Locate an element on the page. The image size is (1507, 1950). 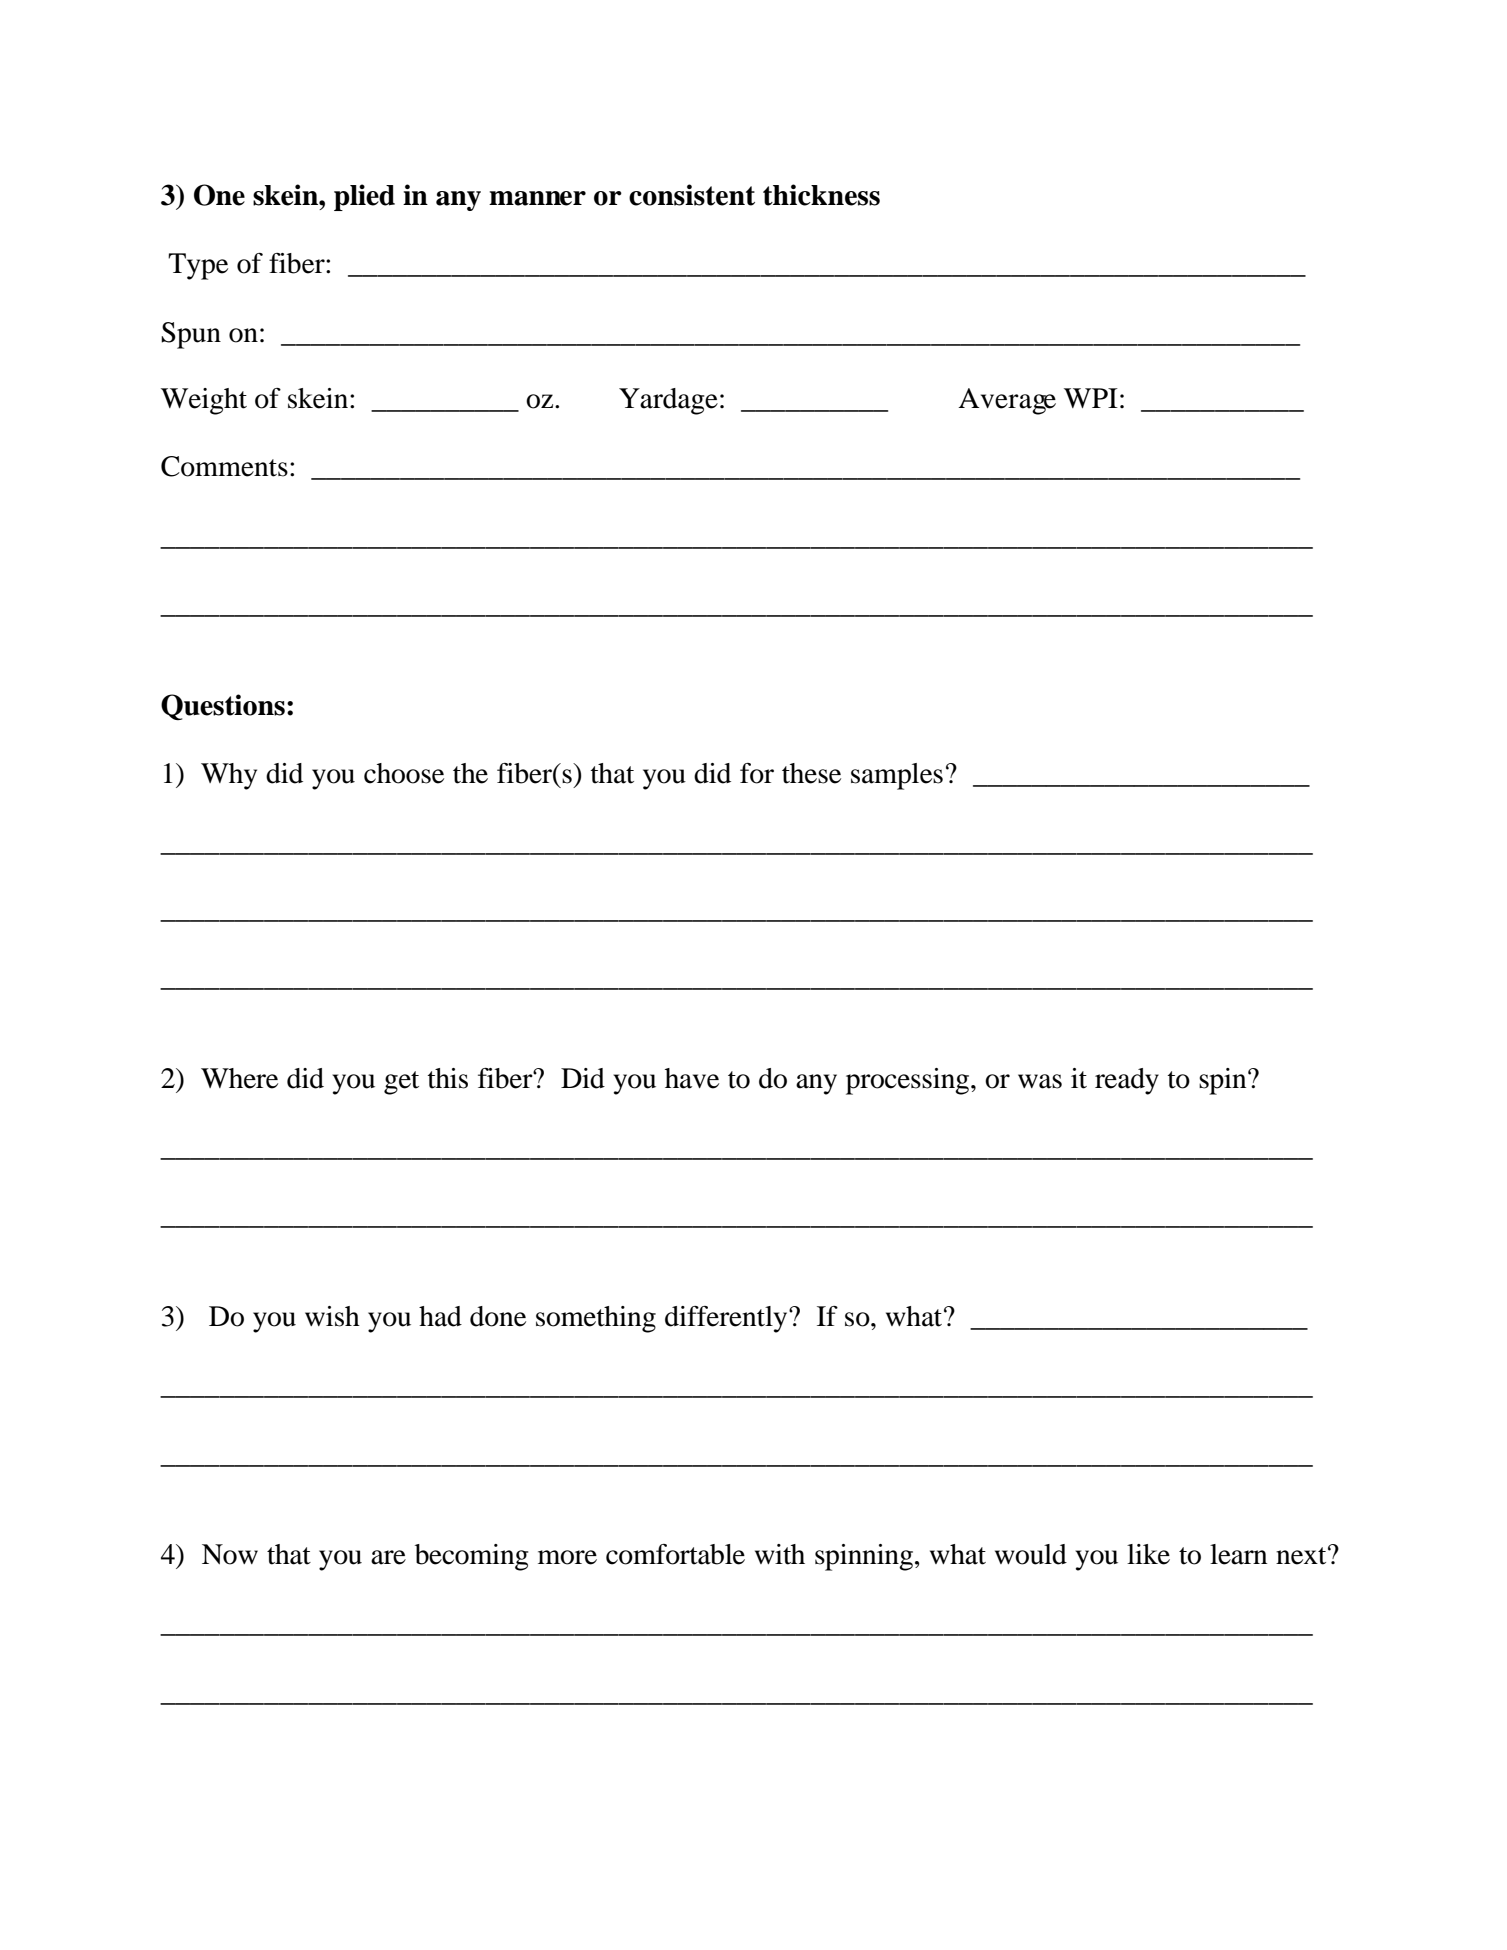
Why is located at coordinates (229, 776).
